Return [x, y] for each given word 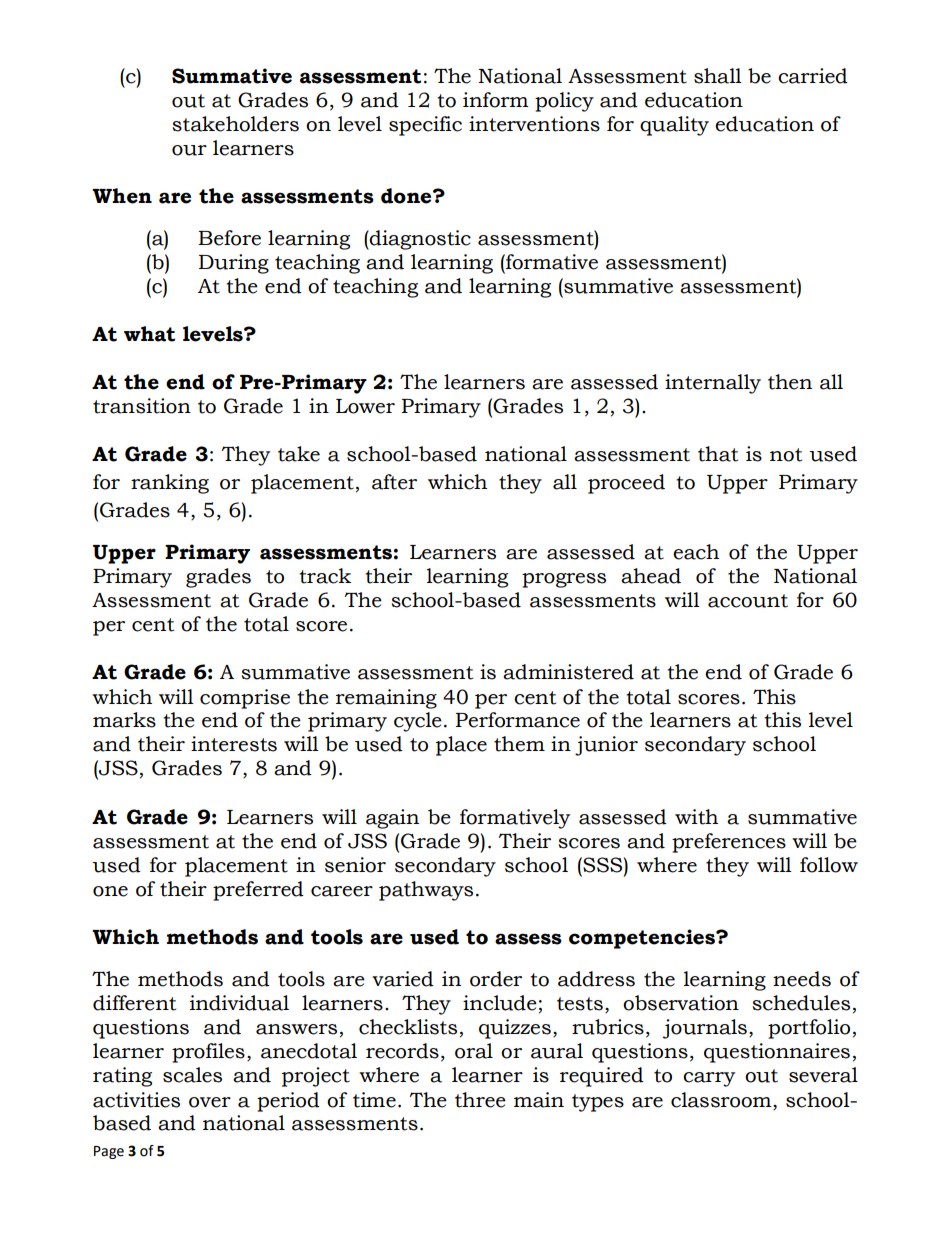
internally [713, 384]
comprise [245, 699]
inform [496, 100]
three [480, 1100]
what [149, 334]
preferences [729, 843]
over [210, 1102]
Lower [365, 406]
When [122, 196]
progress [564, 580]
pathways [426, 891]
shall [718, 76]
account [748, 601]
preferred [258, 891]
